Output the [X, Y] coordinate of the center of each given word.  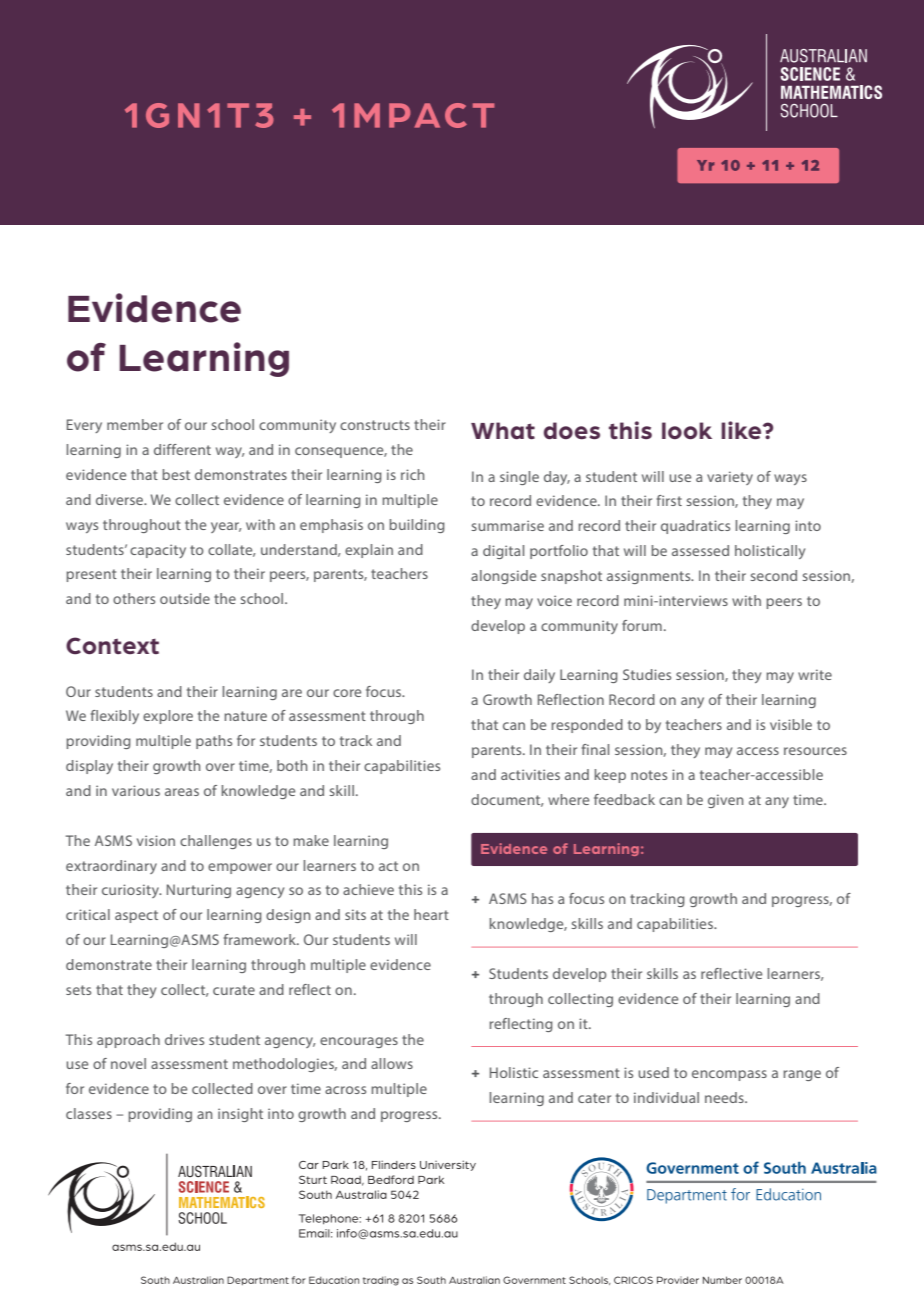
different [182, 449]
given [726, 801]
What [503, 430]
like [742, 430]
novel [128, 1063]
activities [530, 774]
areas [182, 792]
